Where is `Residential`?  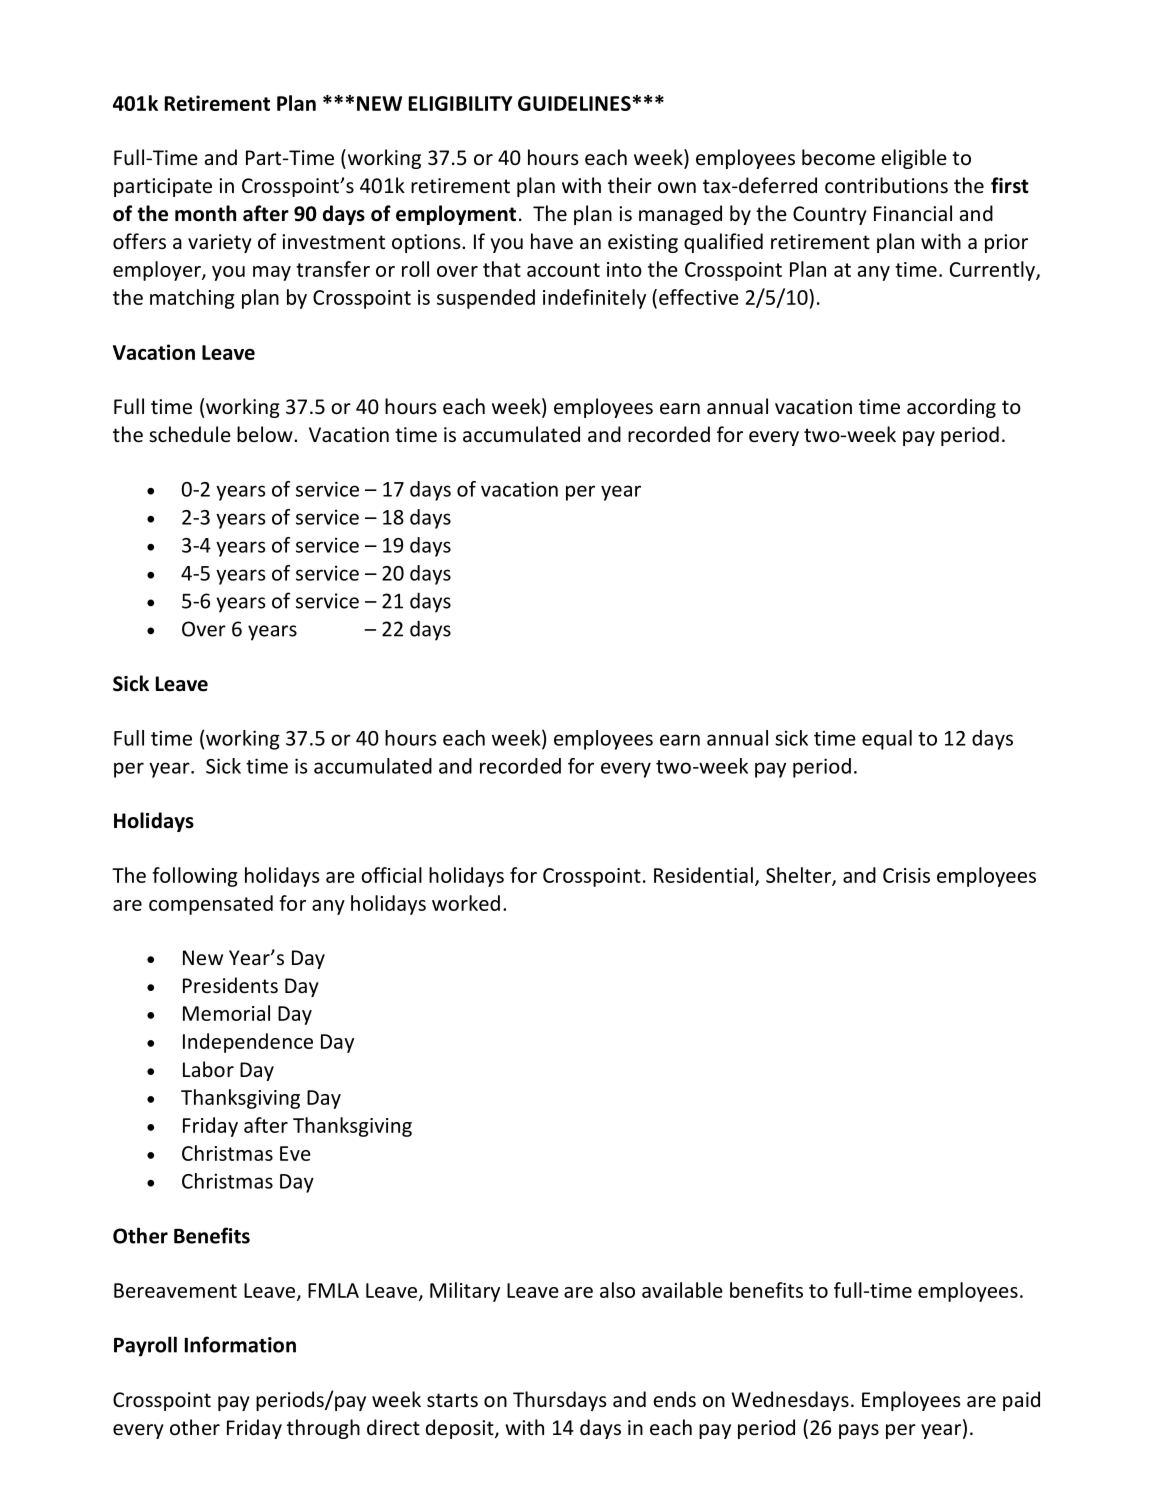
Residential is located at coordinates (703, 875).
